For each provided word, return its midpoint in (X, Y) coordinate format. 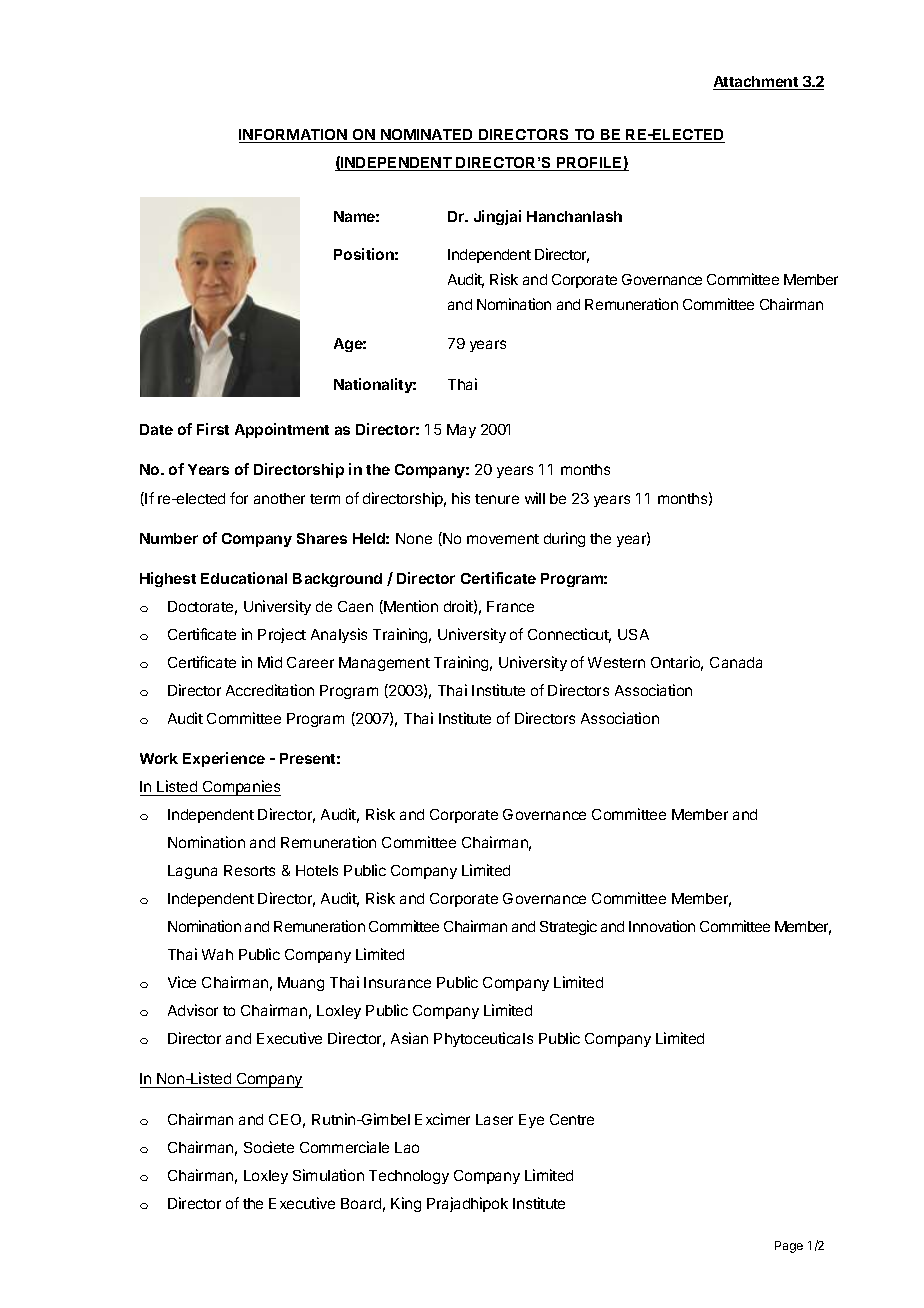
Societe (269, 1147)
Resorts (249, 870)
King (406, 1204)
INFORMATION (294, 136)
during (564, 539)
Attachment (756, 83)
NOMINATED (427, 136)
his (461, 498)
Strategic (568, 927)
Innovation (662, 926)
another (279, 498)
